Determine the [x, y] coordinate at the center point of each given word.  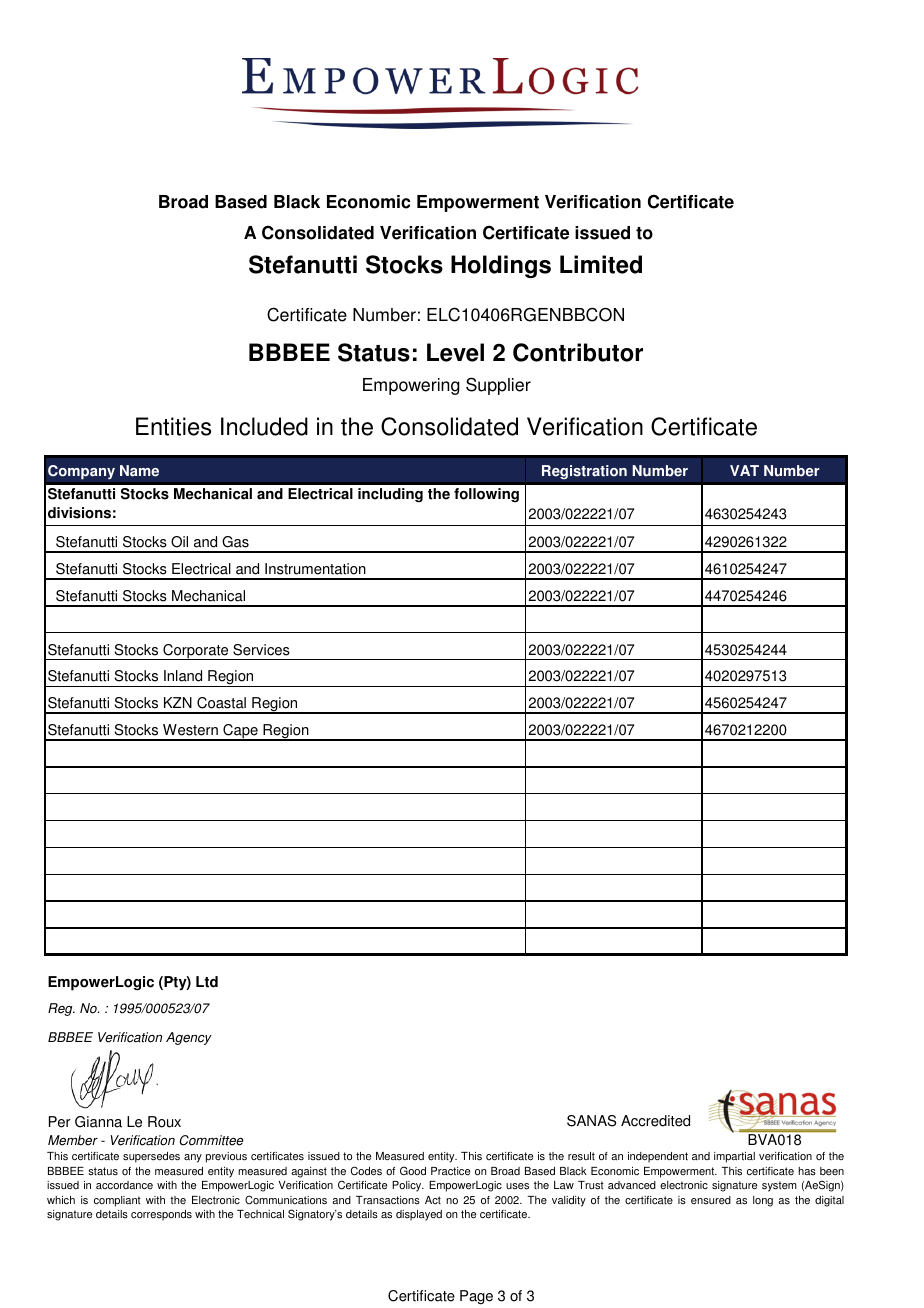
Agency [189, 1038]
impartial [734, 1157]
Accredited [655, 1121]
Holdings [501, 266]
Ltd [207, 982]
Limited [601, 264]
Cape [240, 732]
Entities [173, 426]
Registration [584, 472]
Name [139, 471]
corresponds [161, 1215]
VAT [744, 470]
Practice [450, 1171]
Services [261, 650]
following [486, 495]
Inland [183, 676]
